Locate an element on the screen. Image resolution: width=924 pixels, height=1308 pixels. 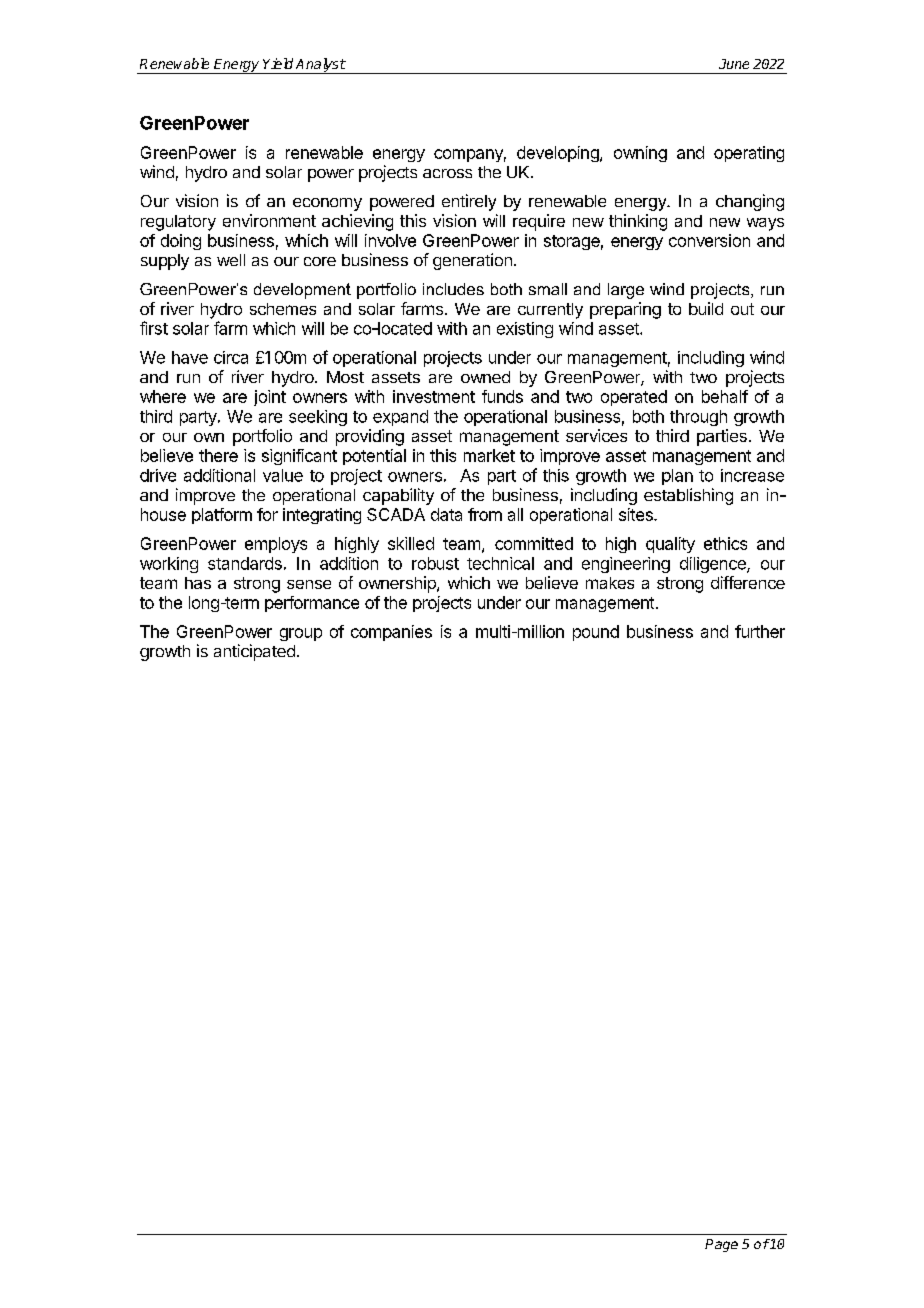
companies is located at coordinates (391, 633).
